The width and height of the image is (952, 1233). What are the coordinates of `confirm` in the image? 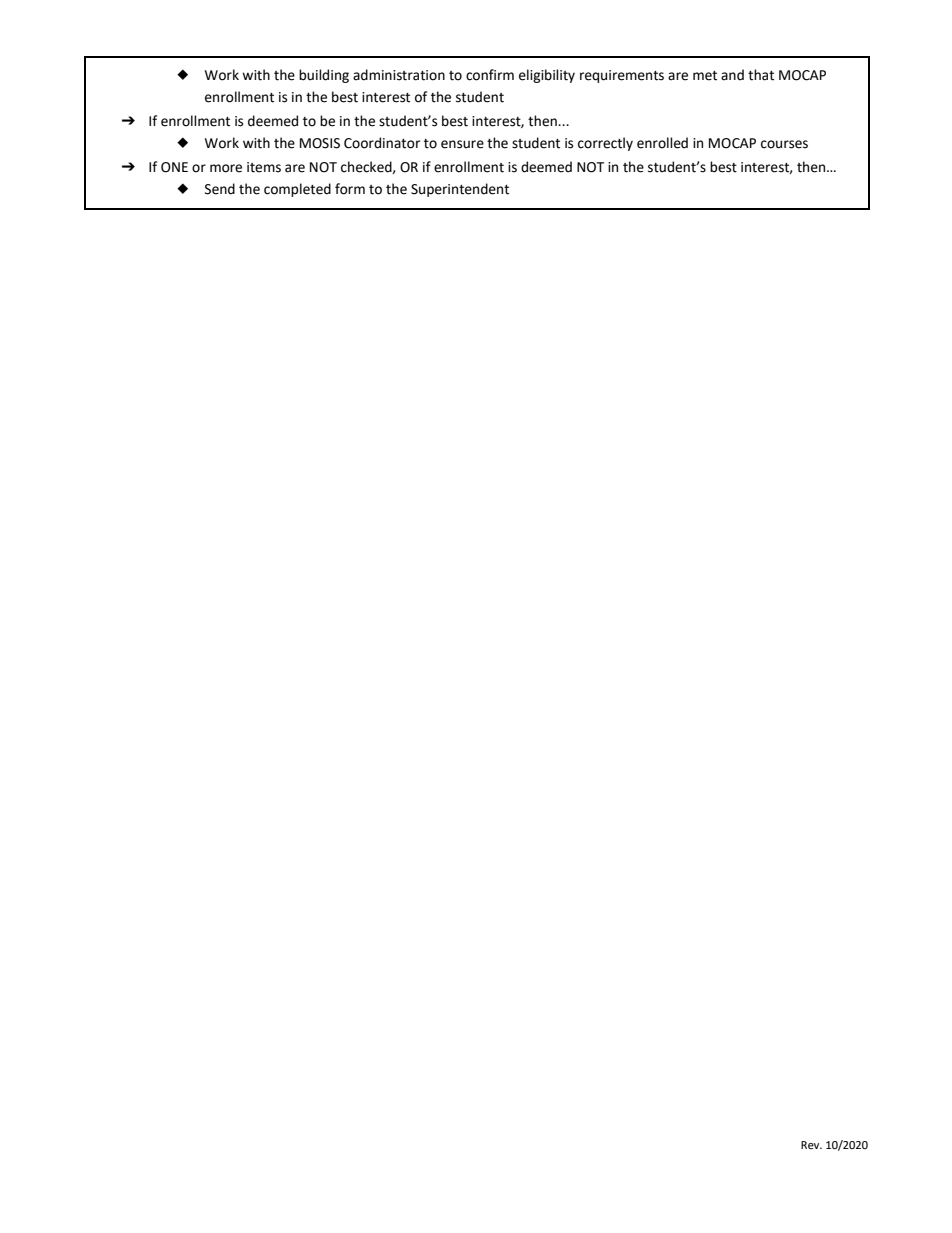 It's located at (490, 75).
